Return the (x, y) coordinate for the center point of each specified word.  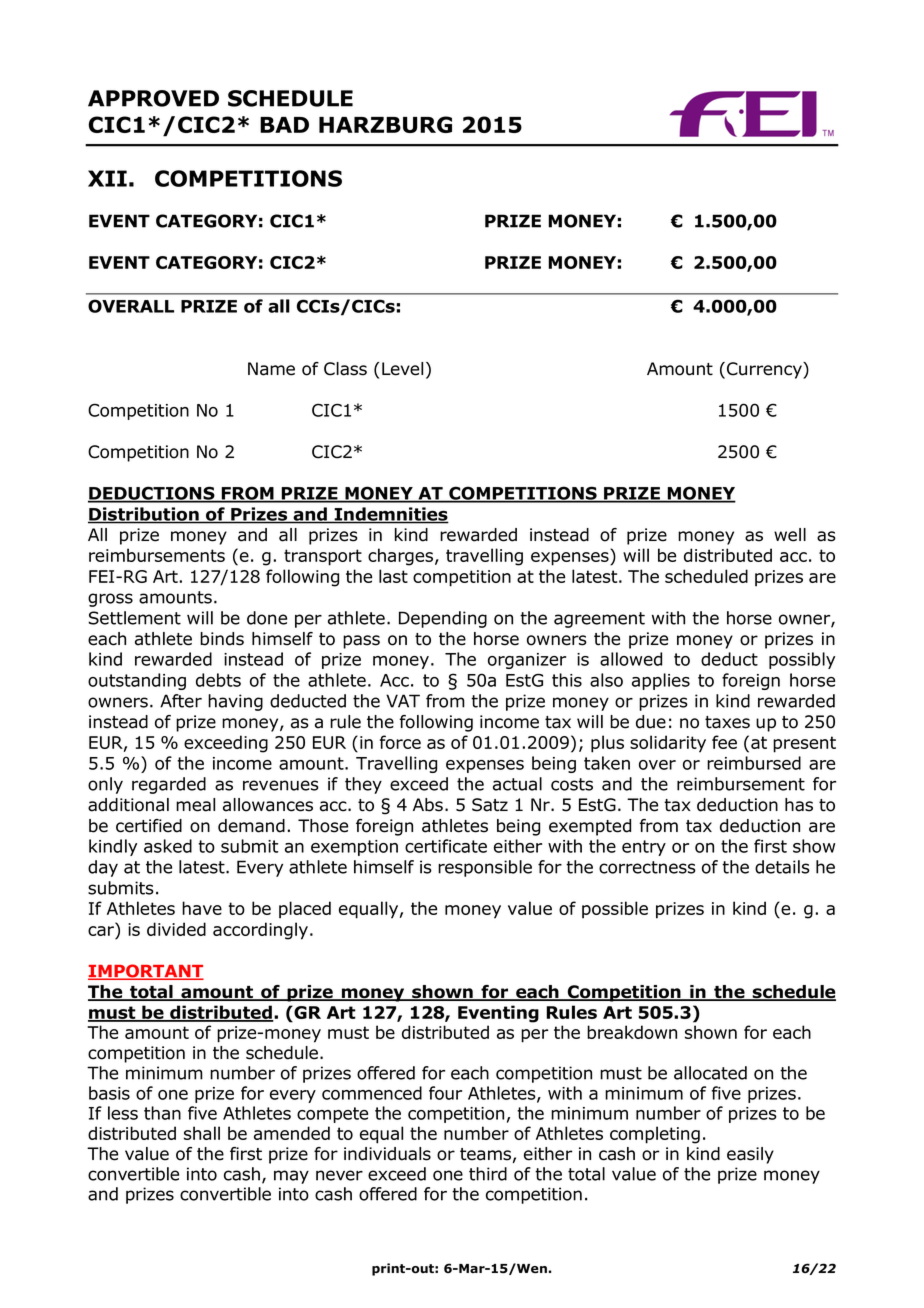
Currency (765, 370)
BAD (284, 125)
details (782, 867)
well (790, 535)
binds (222, 639)
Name (271, 369)
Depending (443, 619)
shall (202, 1133)
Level (402, 369)
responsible (485, 868)
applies (661, 681)
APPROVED (153, 98)
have (202, 908)
